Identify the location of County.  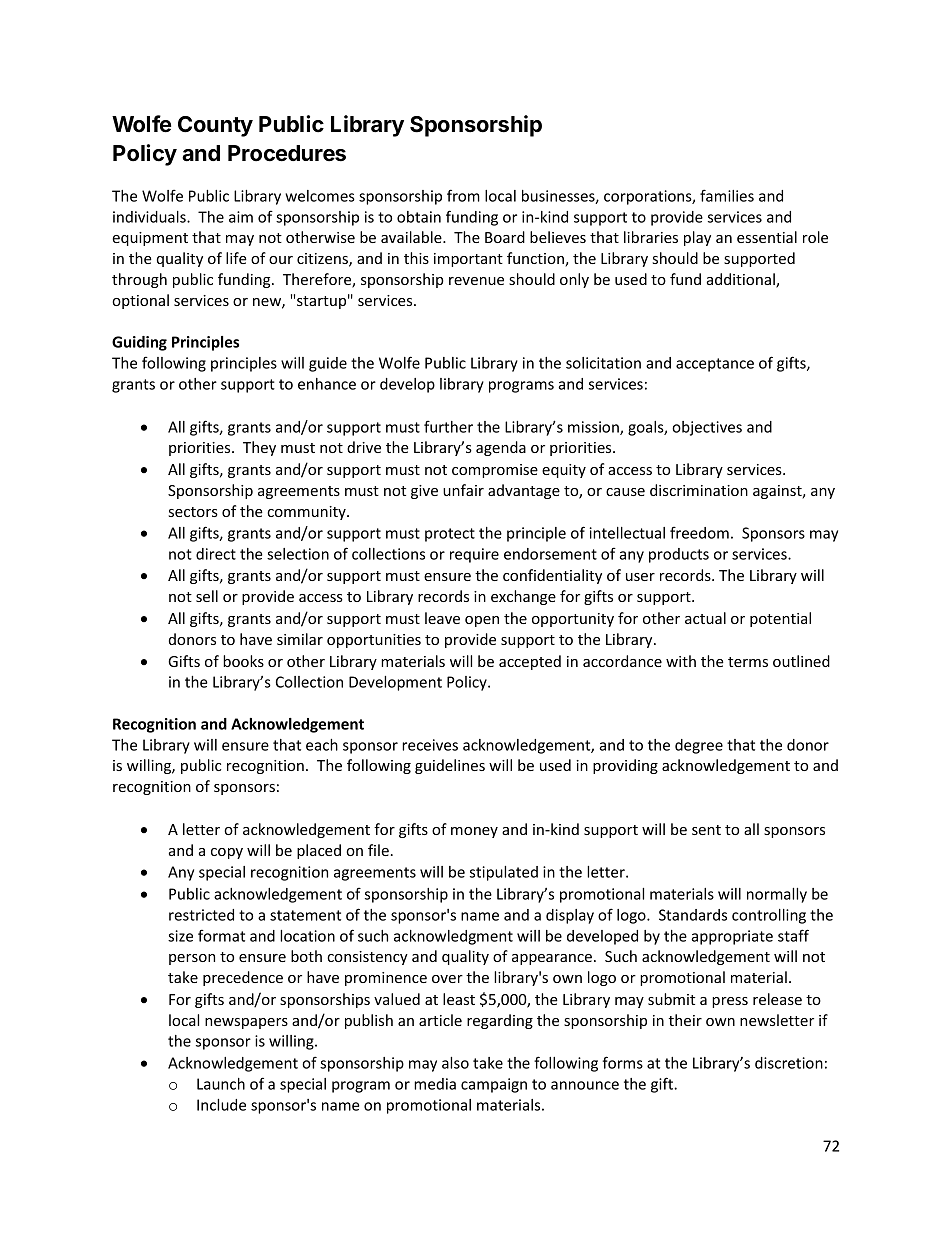
(215, 126).
